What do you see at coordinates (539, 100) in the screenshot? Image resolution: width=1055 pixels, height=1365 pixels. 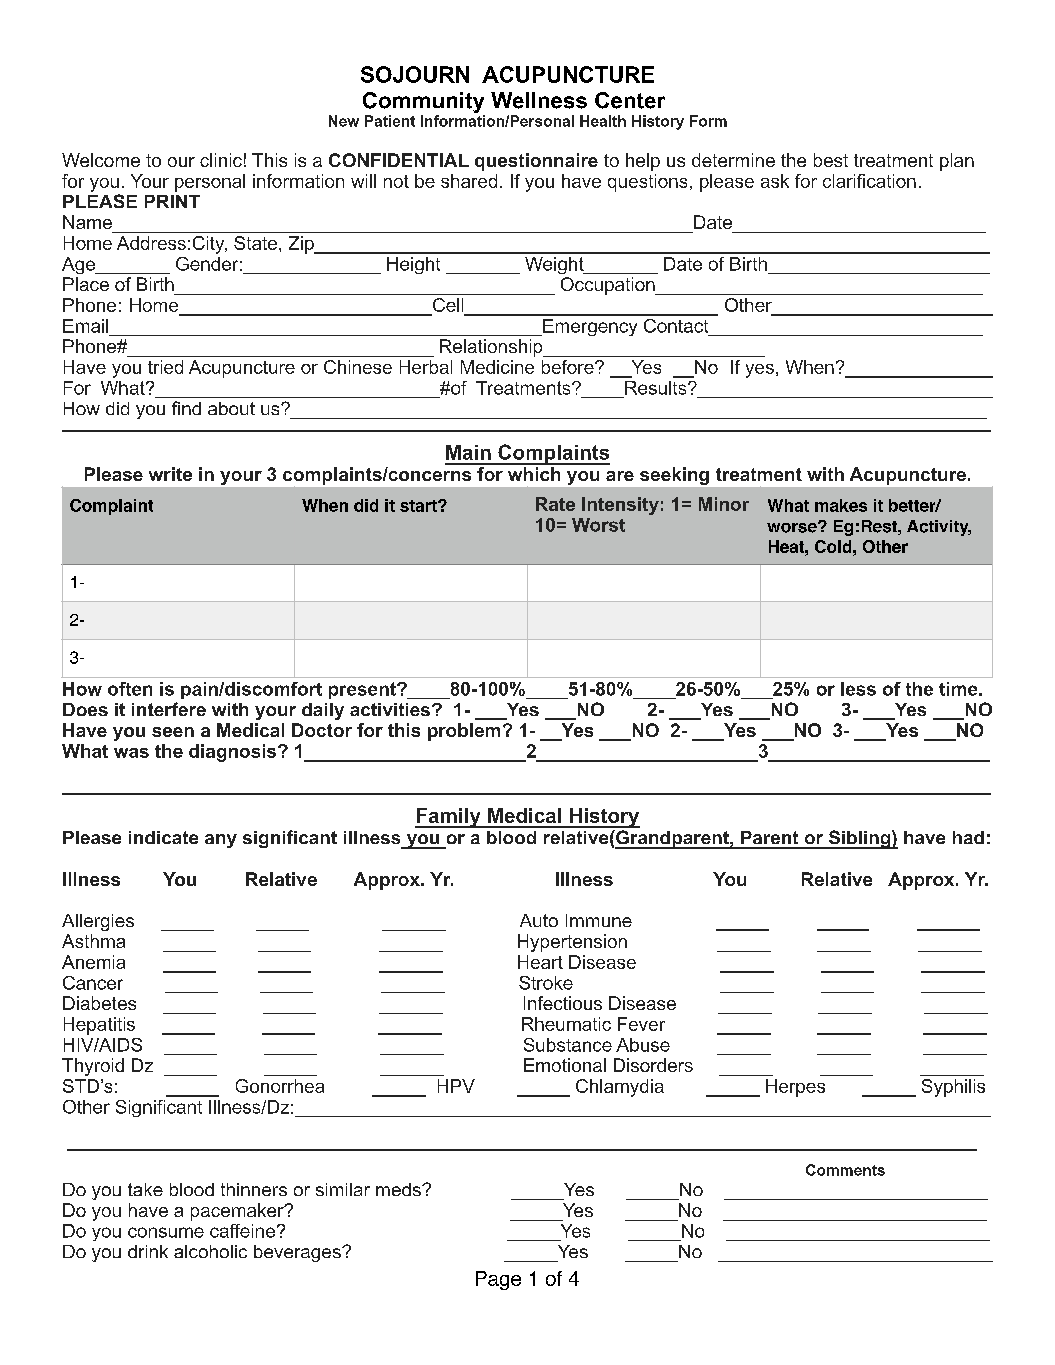 I see `Wellness` at bounding box center [539, 100].
